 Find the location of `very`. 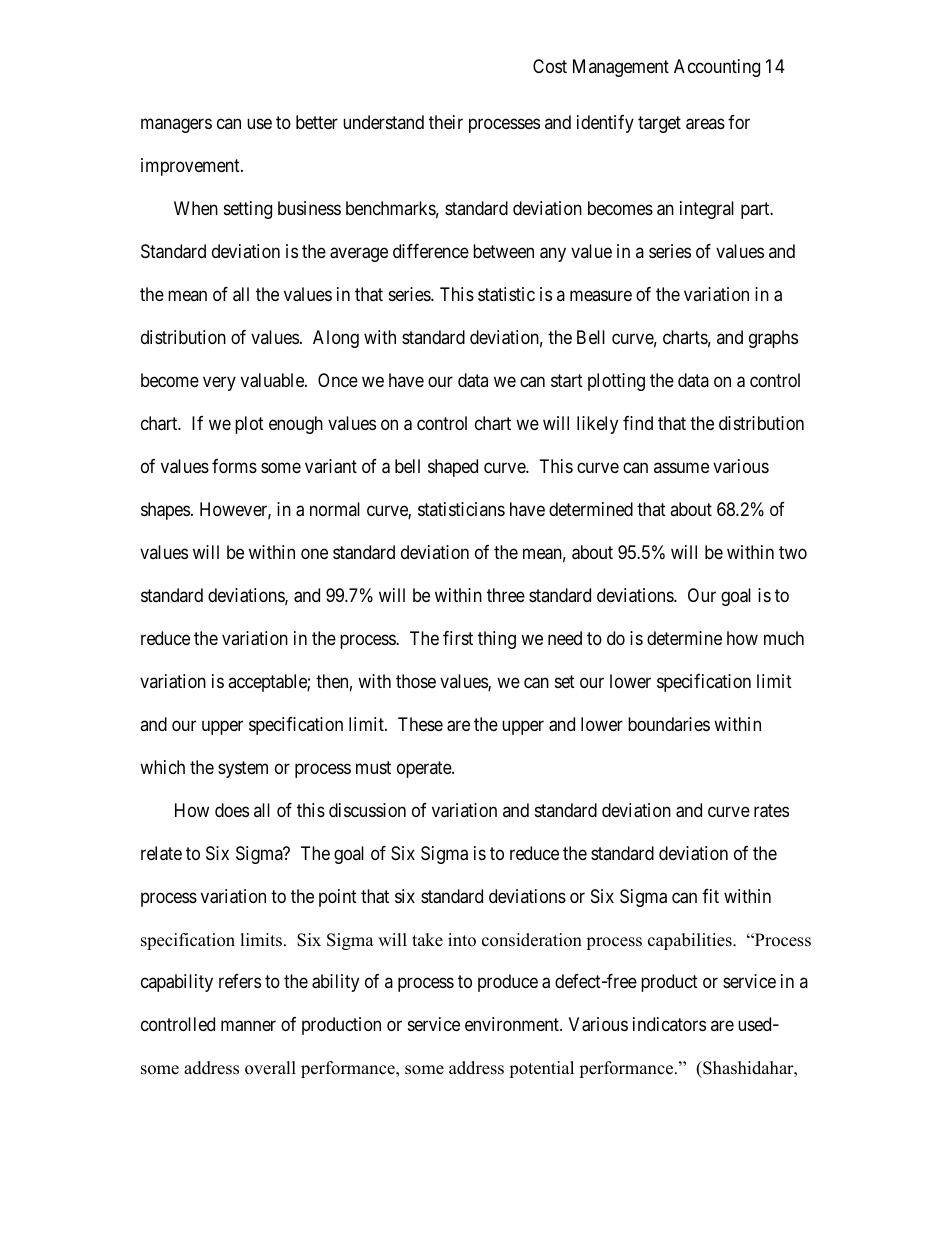

very is located at coordinates (219, 383).
